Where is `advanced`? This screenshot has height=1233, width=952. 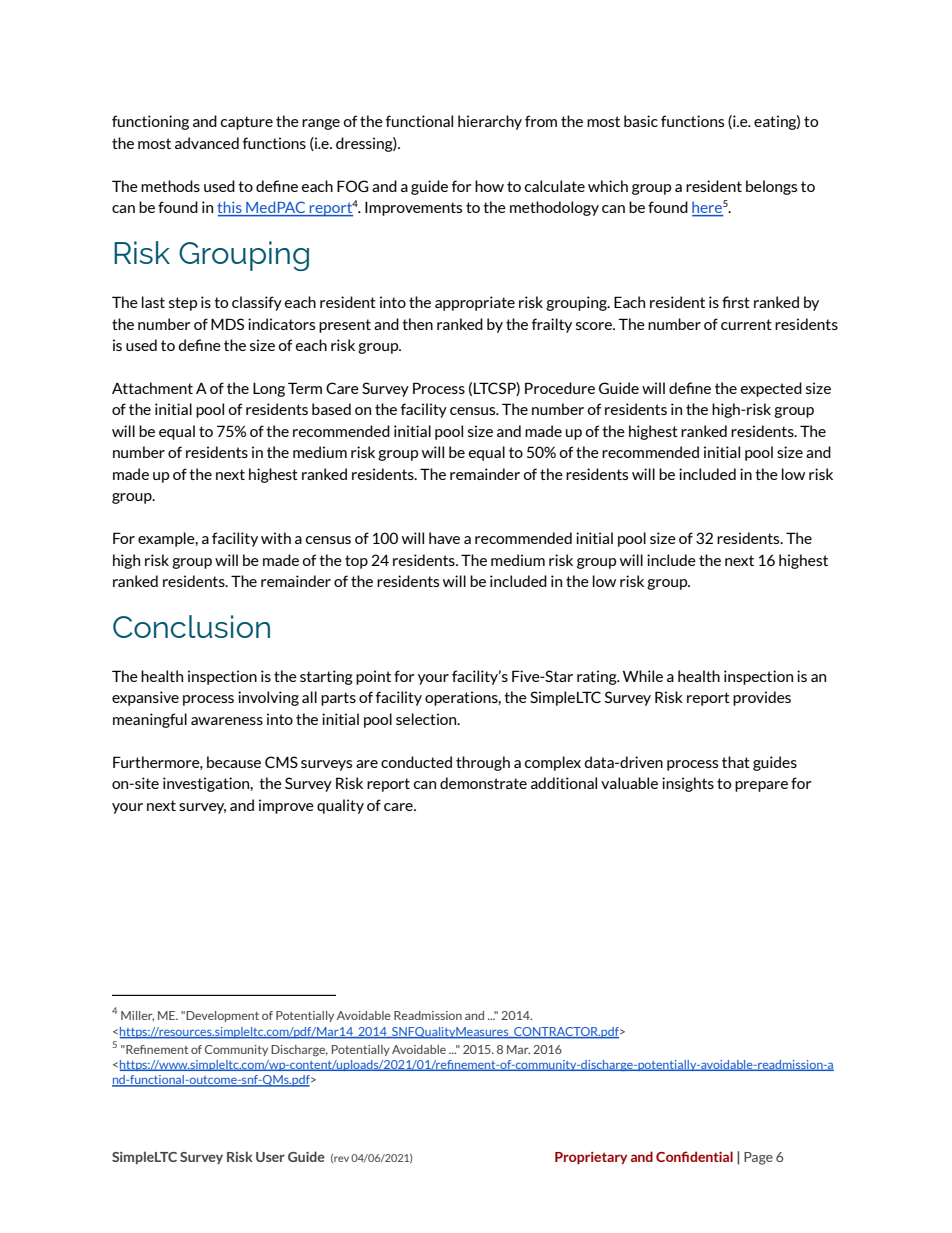
advanced is located at coordinates (207, 143).
